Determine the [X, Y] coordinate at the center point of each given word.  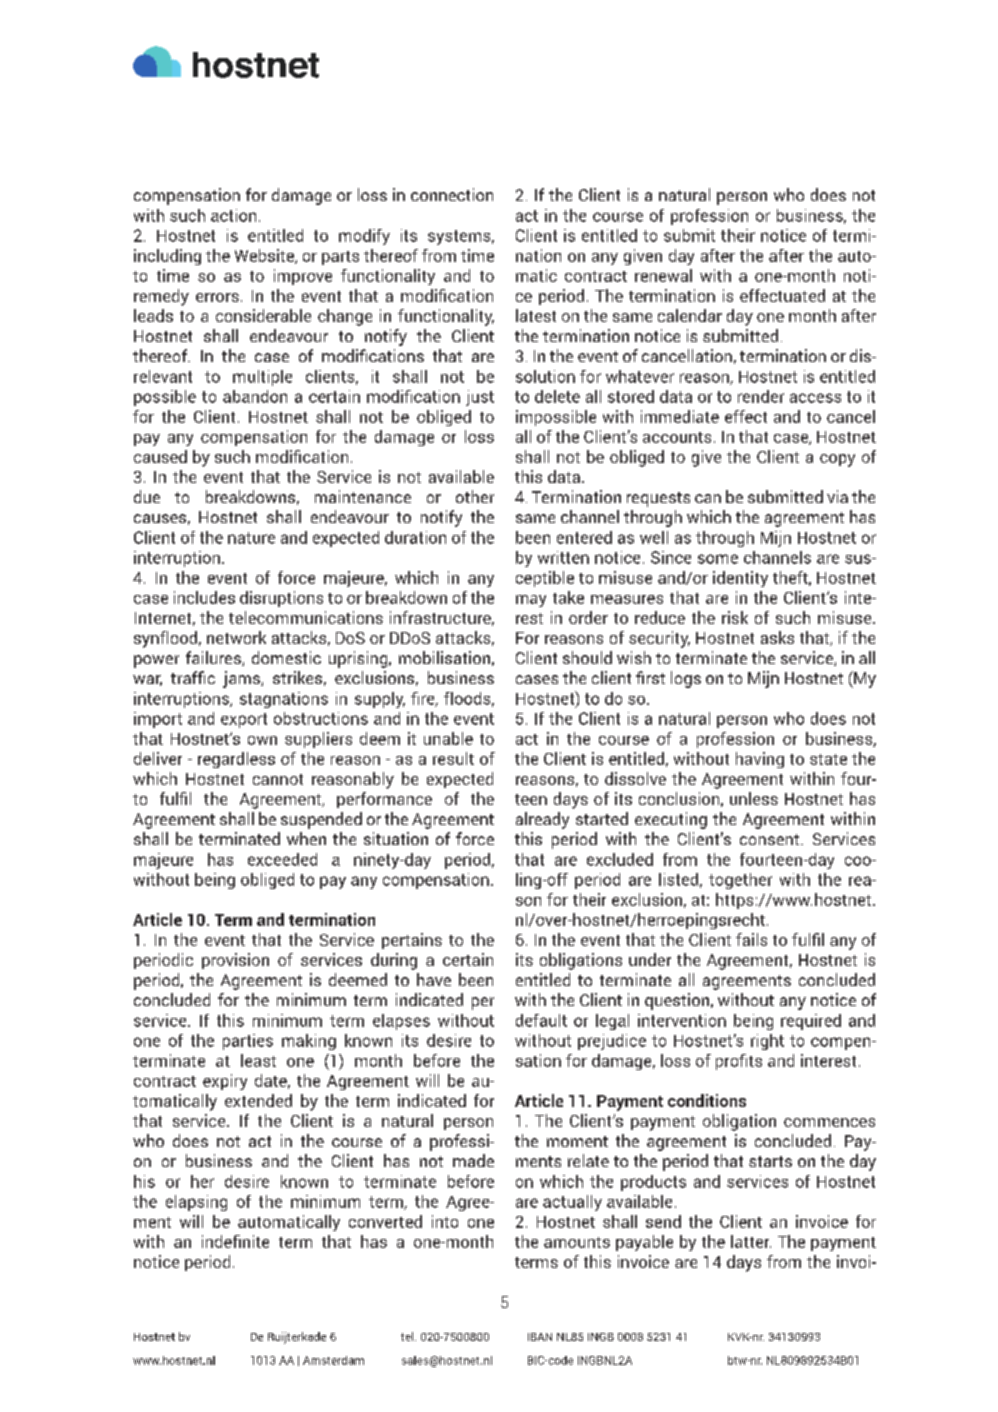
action [233, 215]
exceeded [282, 859]
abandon [255, 396]
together [740, 881]
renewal [663, 275]
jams [242, 679]
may [531, 601]
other [475, 496]
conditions [707, 1100]
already [542, 820]
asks [777, 637]
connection [452, 194]
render [761, 396]
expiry [225, 1082]
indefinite [235, 1241]
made [473, 1160]
